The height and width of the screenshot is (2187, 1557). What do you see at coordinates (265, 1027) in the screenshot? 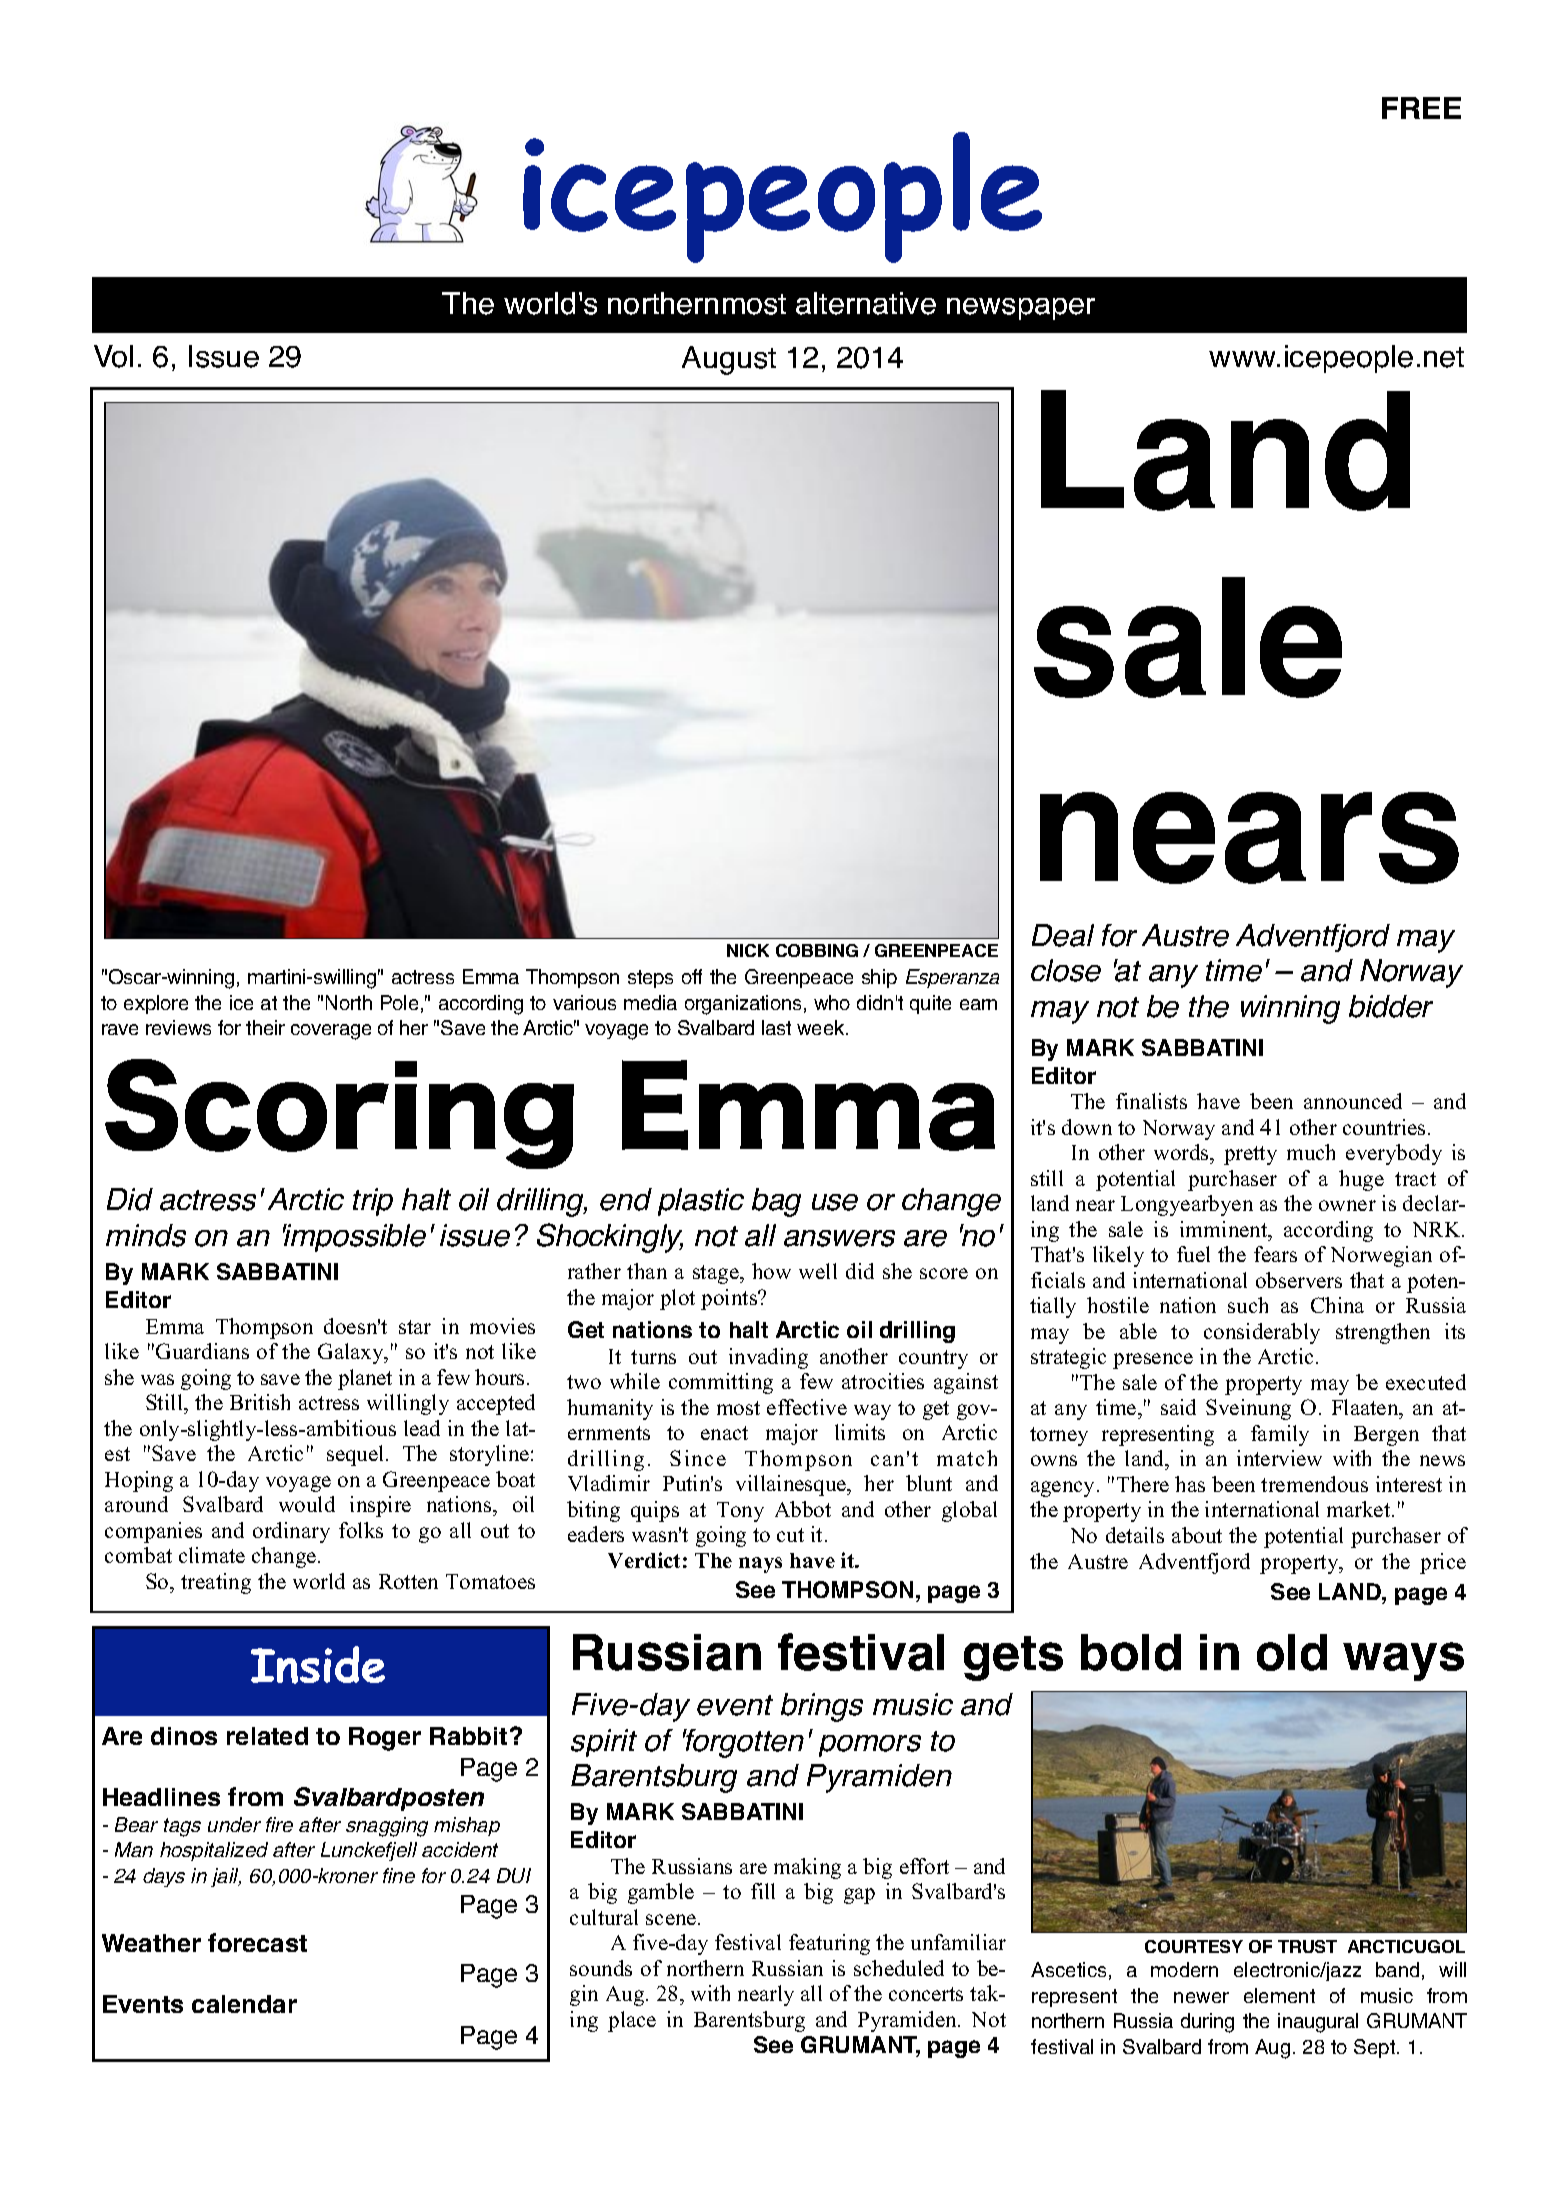
I see `their` at bounding box center [265, 1027].
